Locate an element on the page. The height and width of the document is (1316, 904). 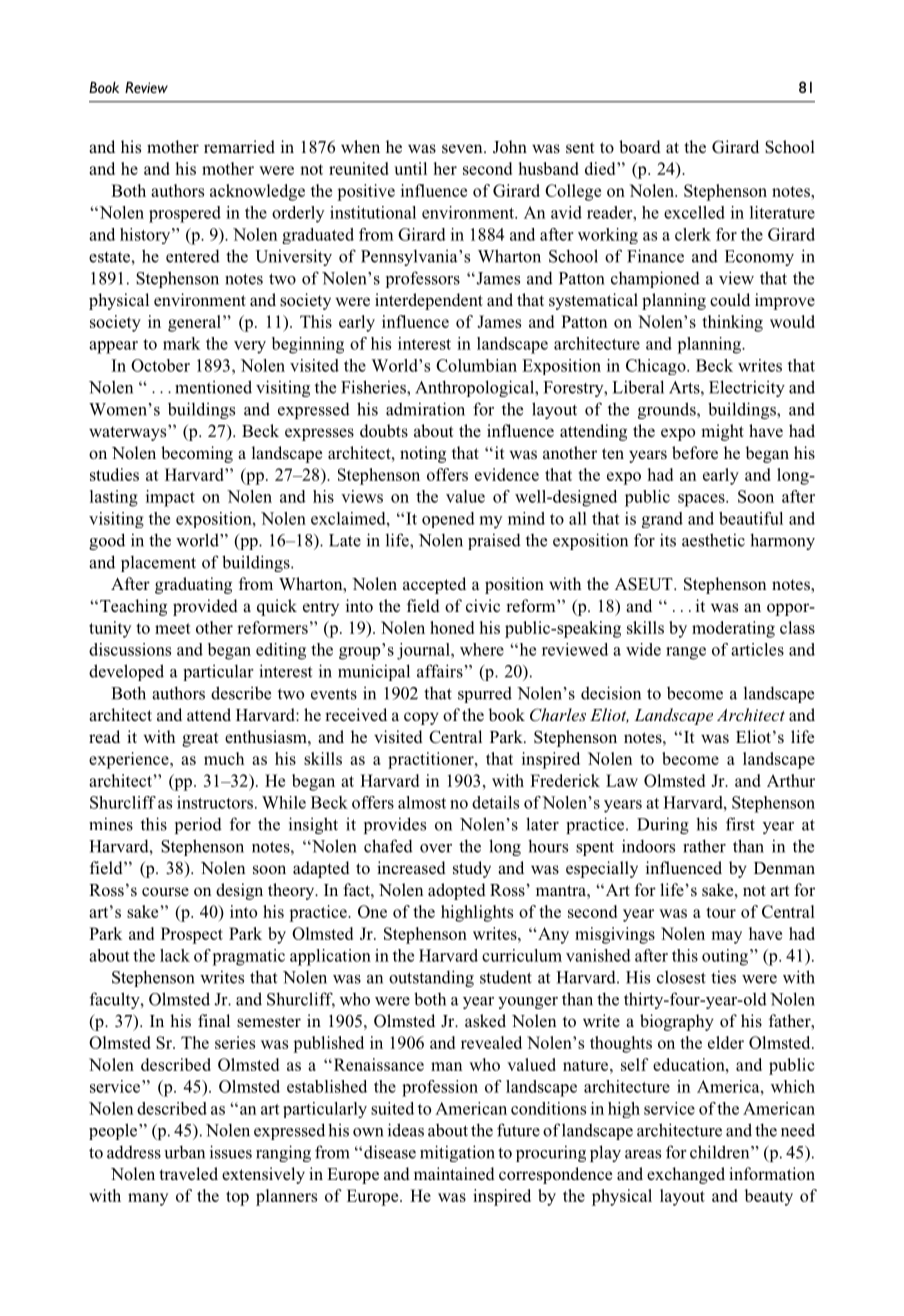
seven is located at coordinates (463, 148).
